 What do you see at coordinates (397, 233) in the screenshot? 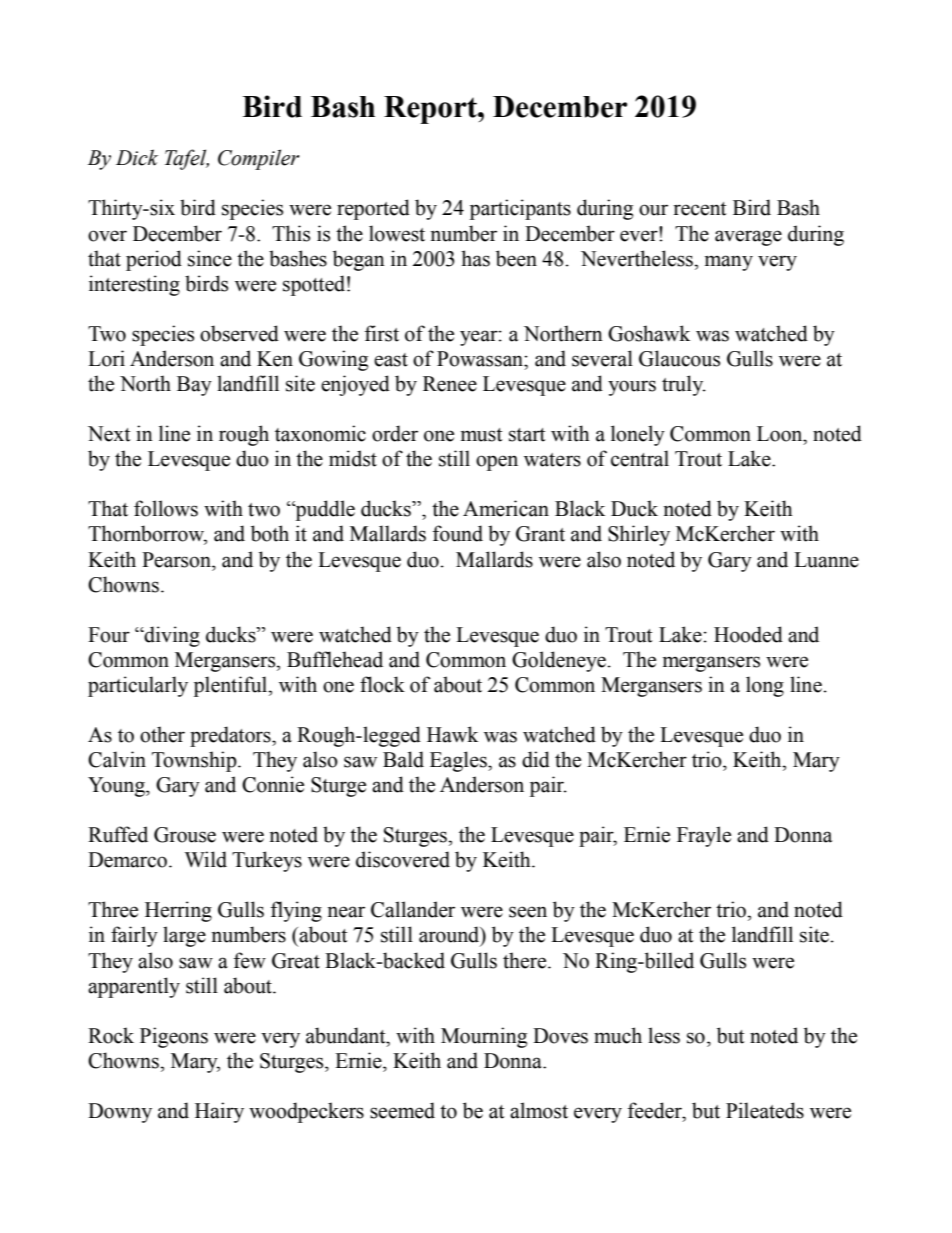
I see `lowest` at bounding box center [397, 233].
